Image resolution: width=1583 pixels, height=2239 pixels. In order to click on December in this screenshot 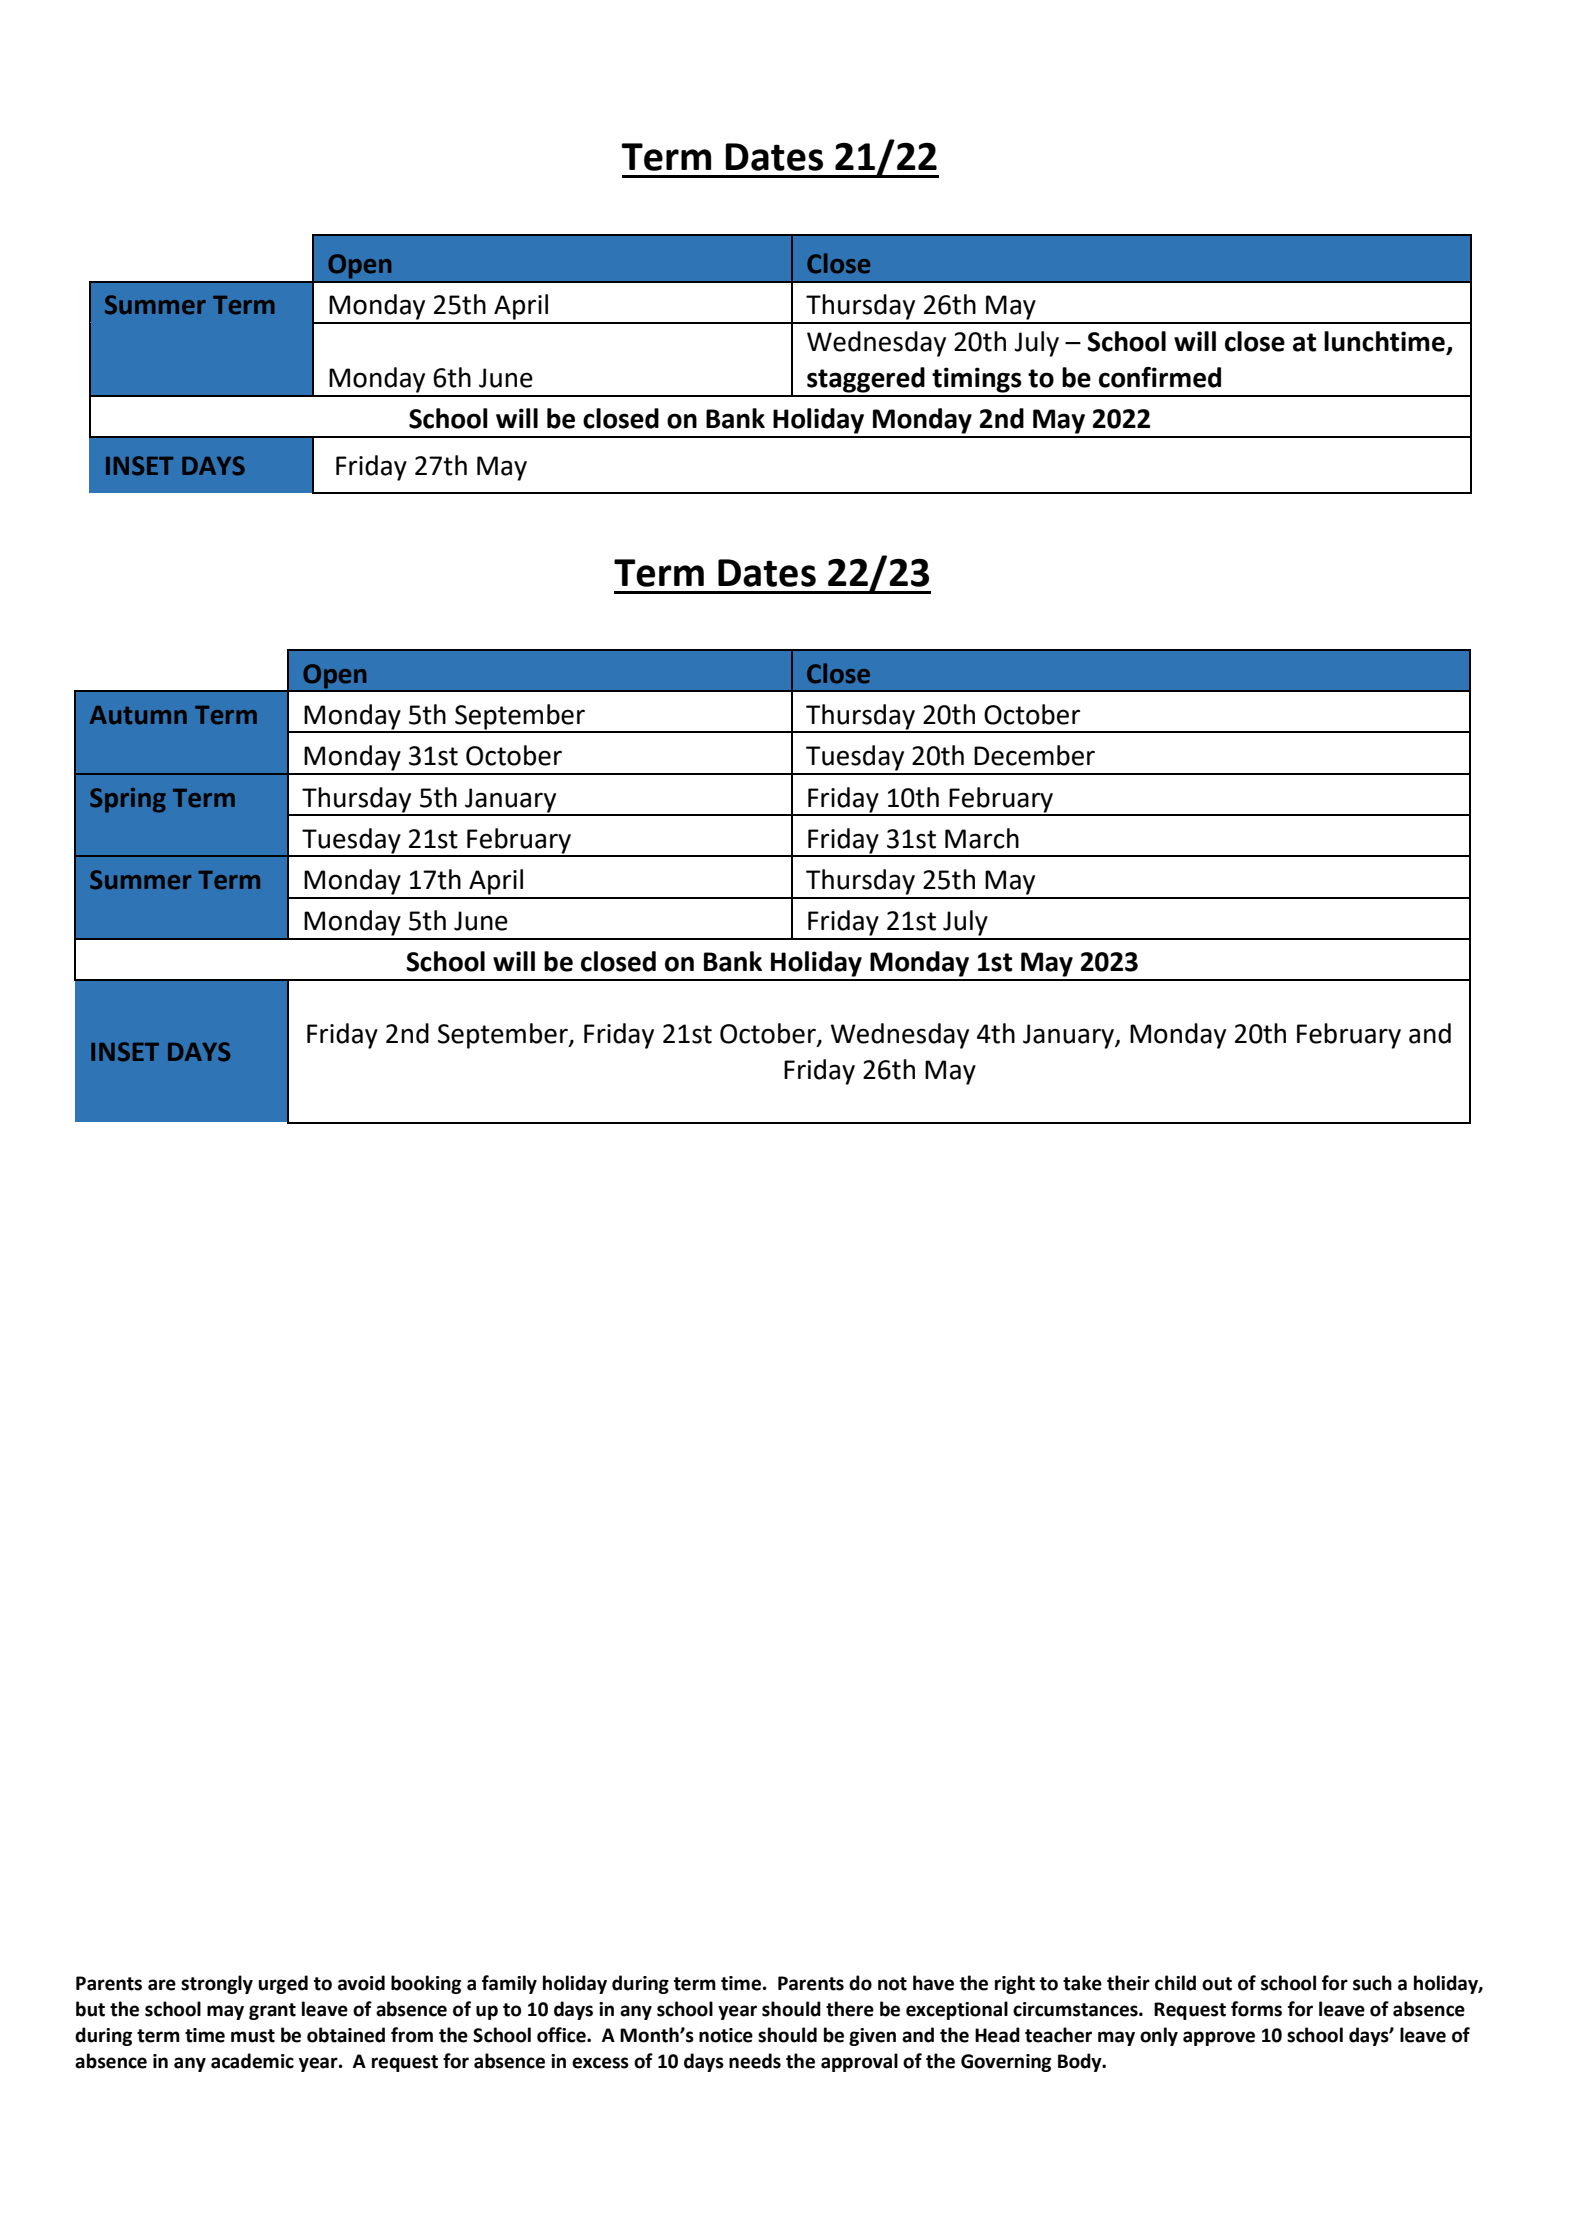, I will do `click(1034, 755)`.
